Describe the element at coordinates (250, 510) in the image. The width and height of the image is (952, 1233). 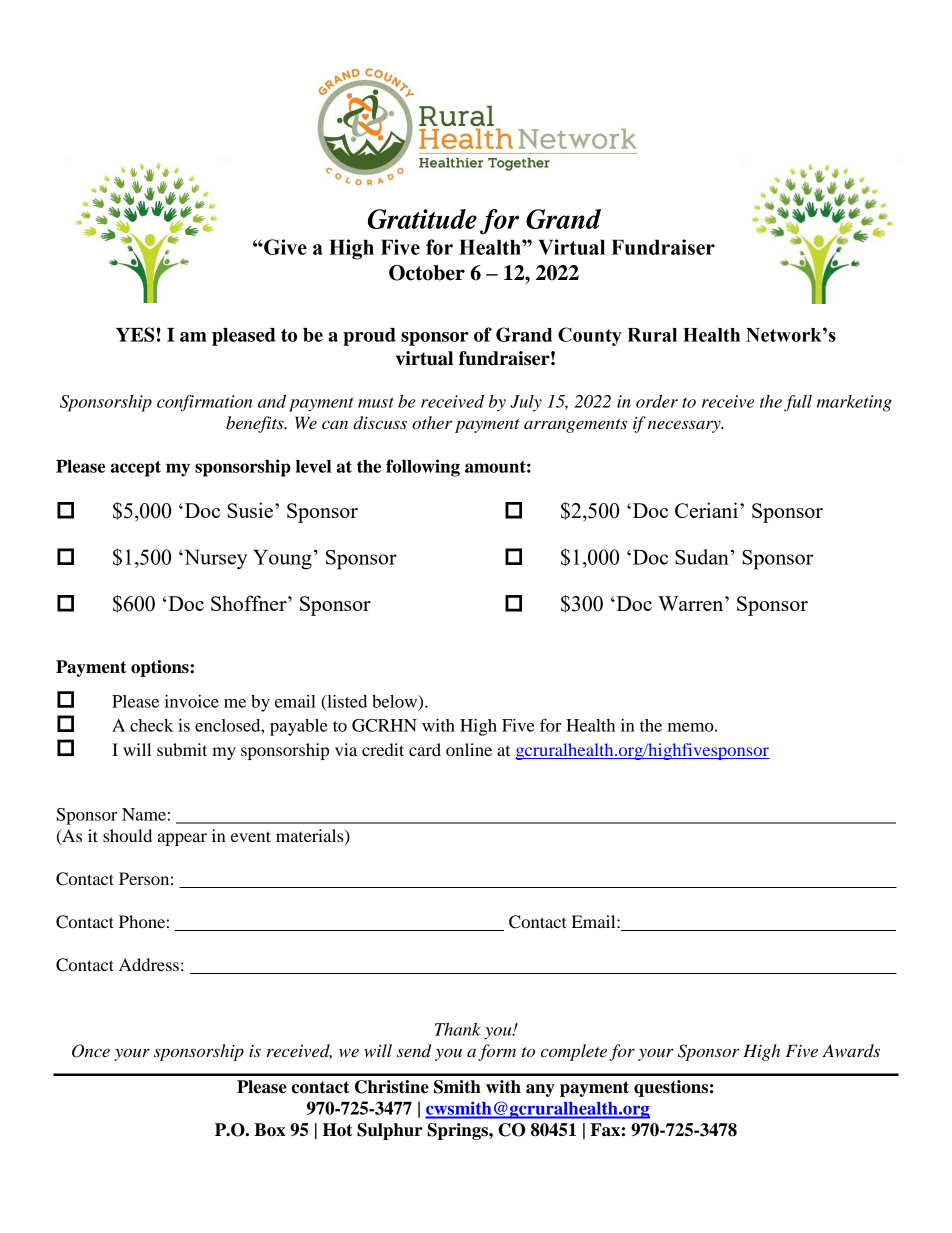
I see `Susie` at that location.
